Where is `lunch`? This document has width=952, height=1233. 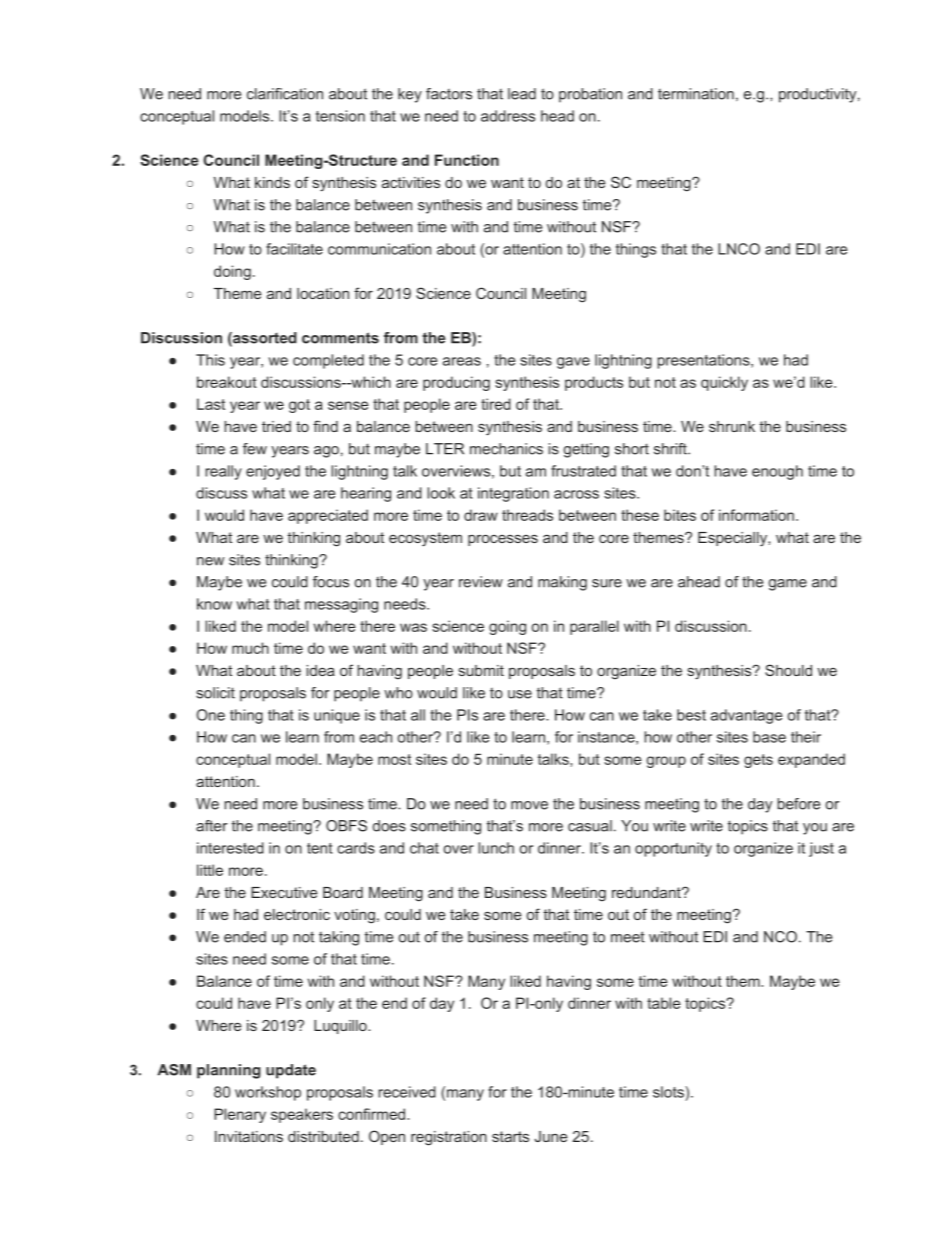 lunch is located at coordinates (496, 848).
